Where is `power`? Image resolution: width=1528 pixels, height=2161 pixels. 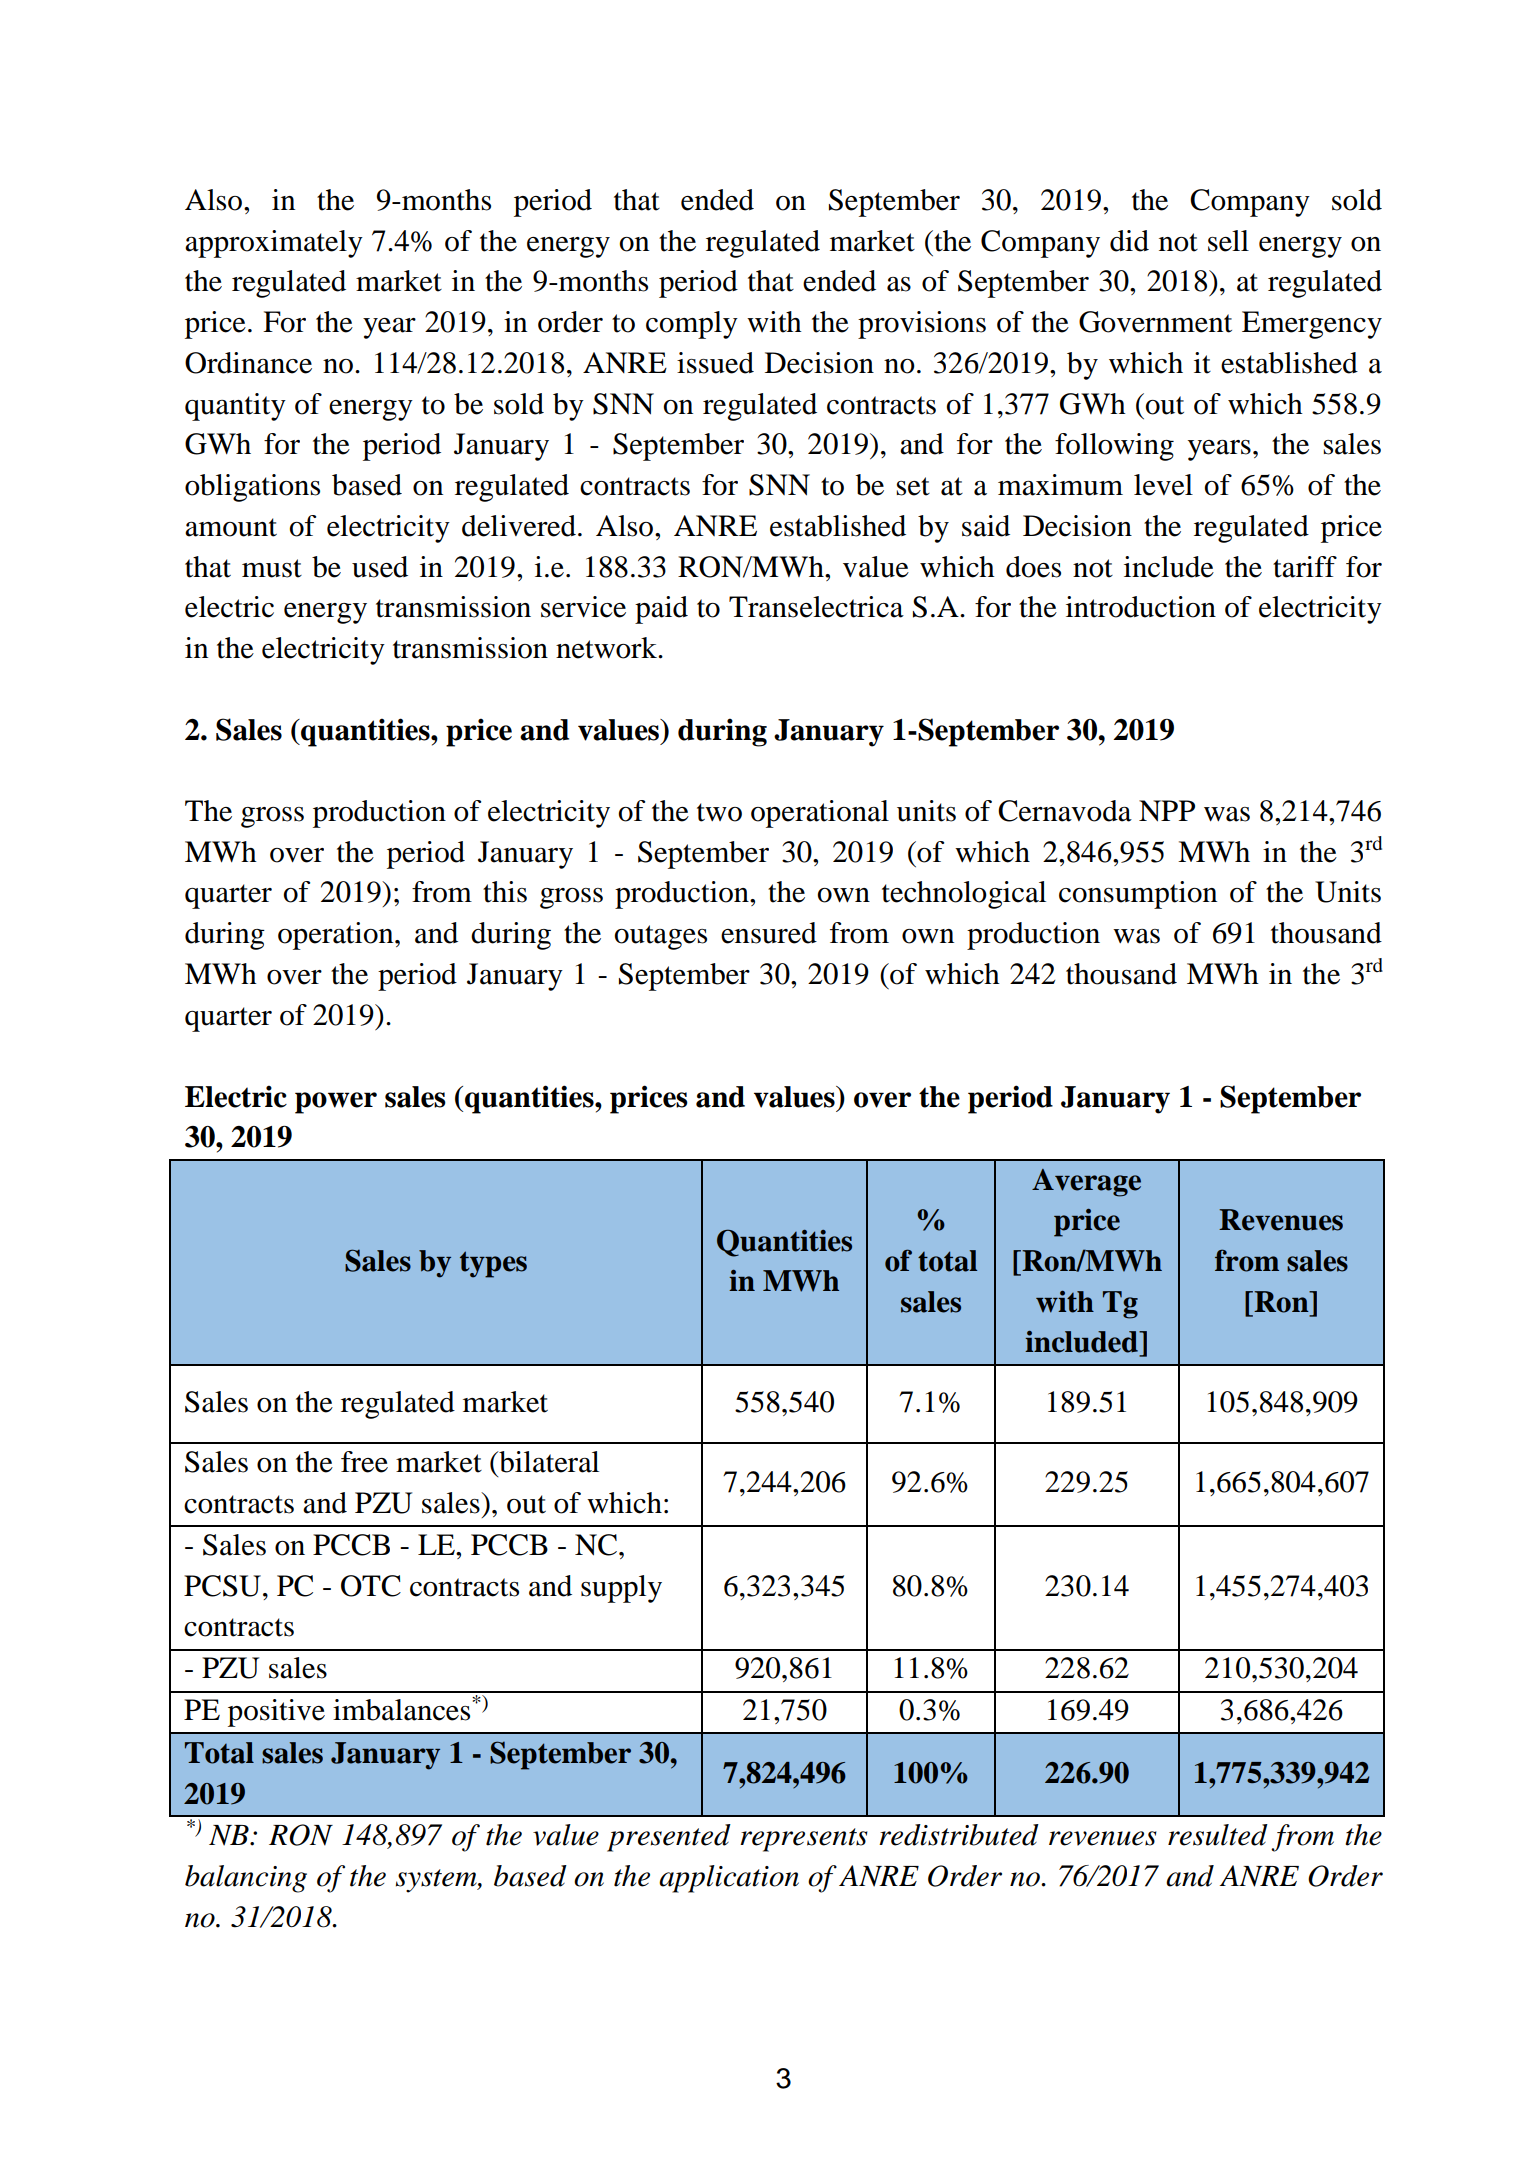 power is located at coordinates (336, 1103).
